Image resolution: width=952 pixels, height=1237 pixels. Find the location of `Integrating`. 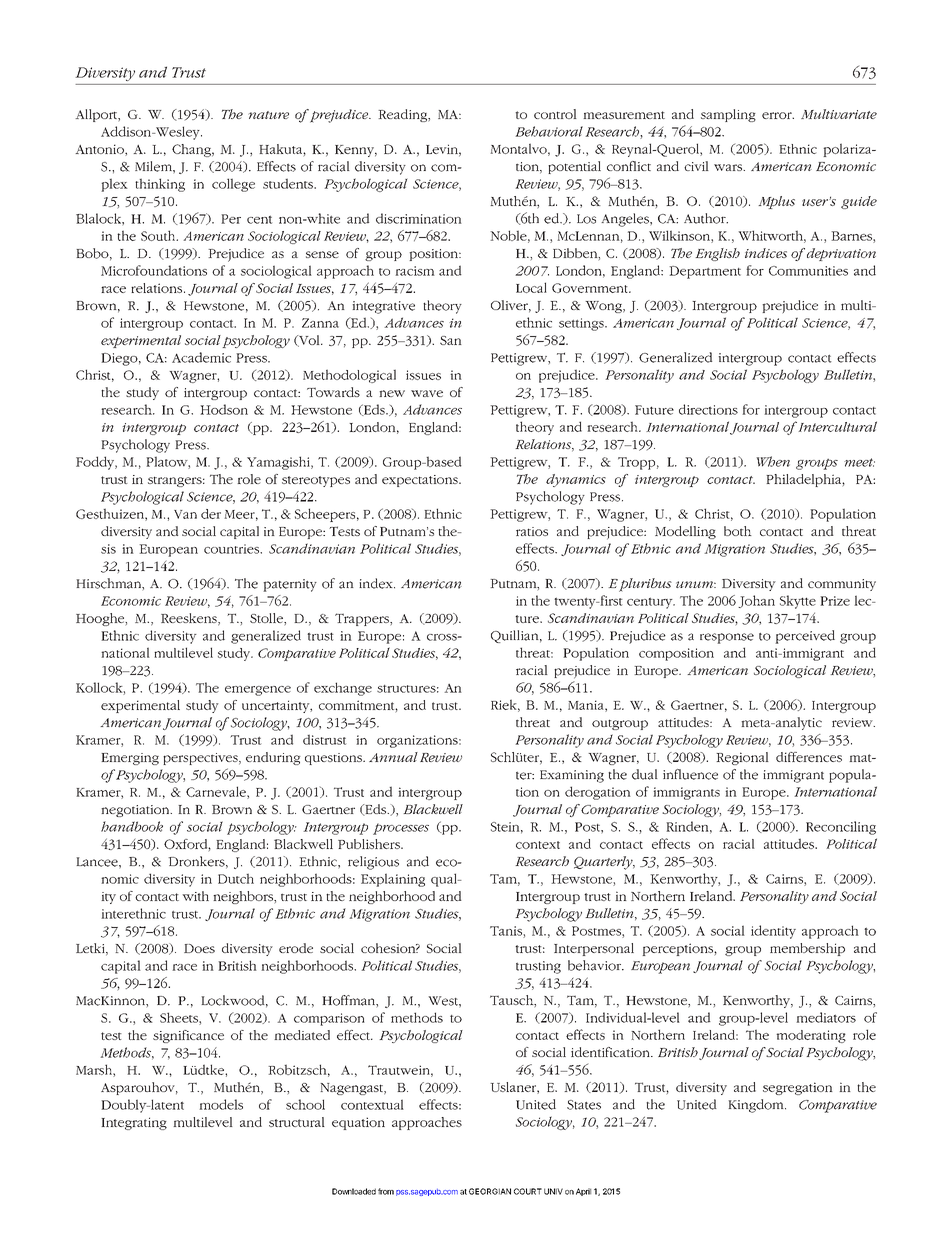

Integrating is located at coordinates (134, 1123).
